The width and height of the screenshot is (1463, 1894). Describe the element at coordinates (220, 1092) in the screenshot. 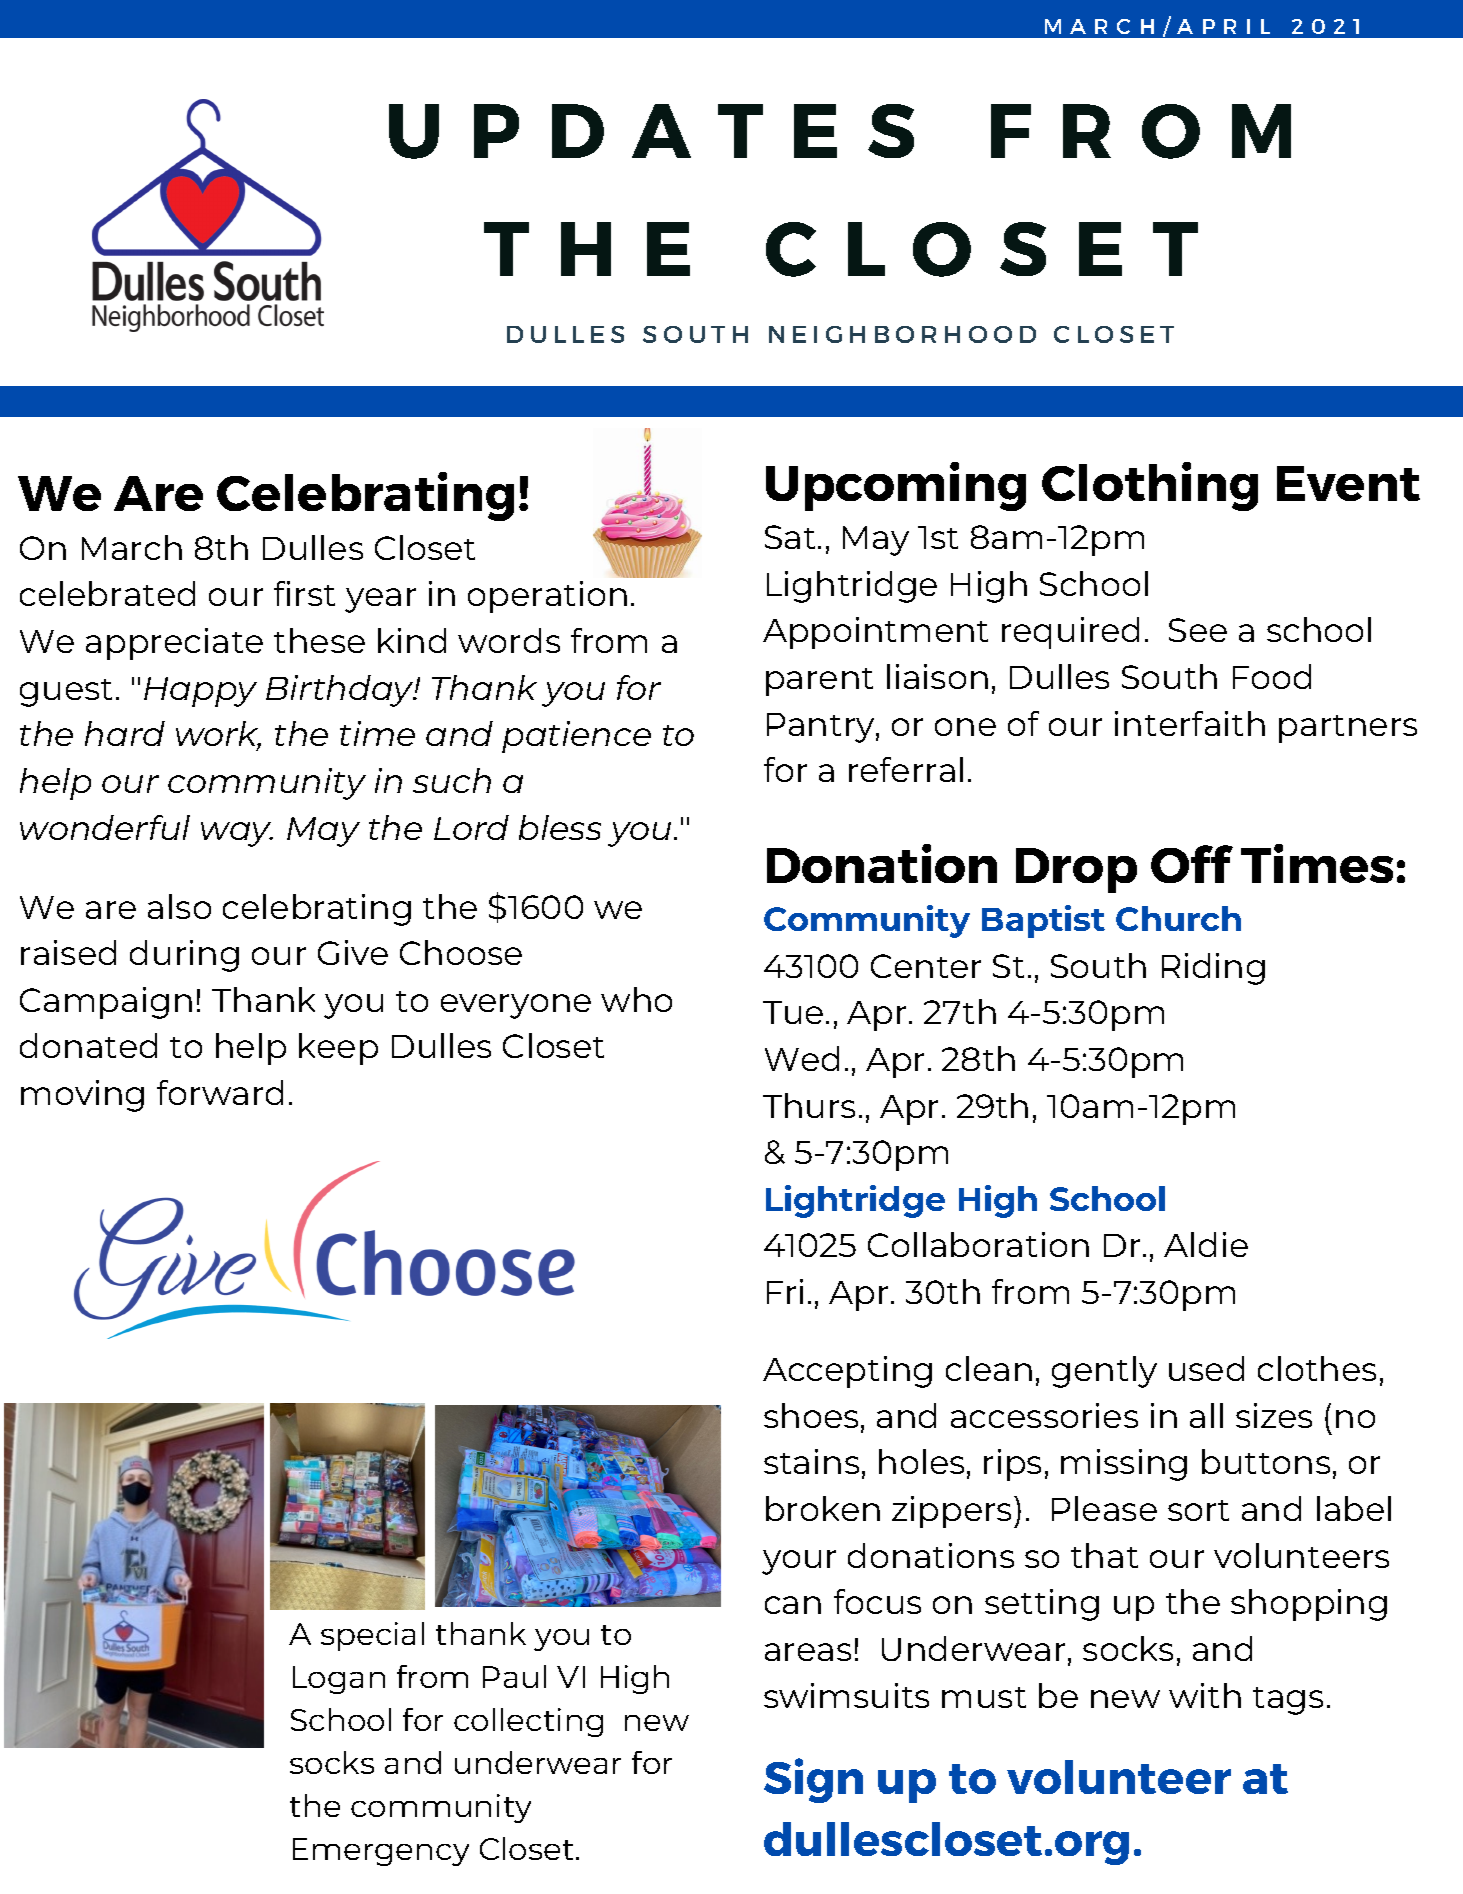

I see `forward` at that location.
